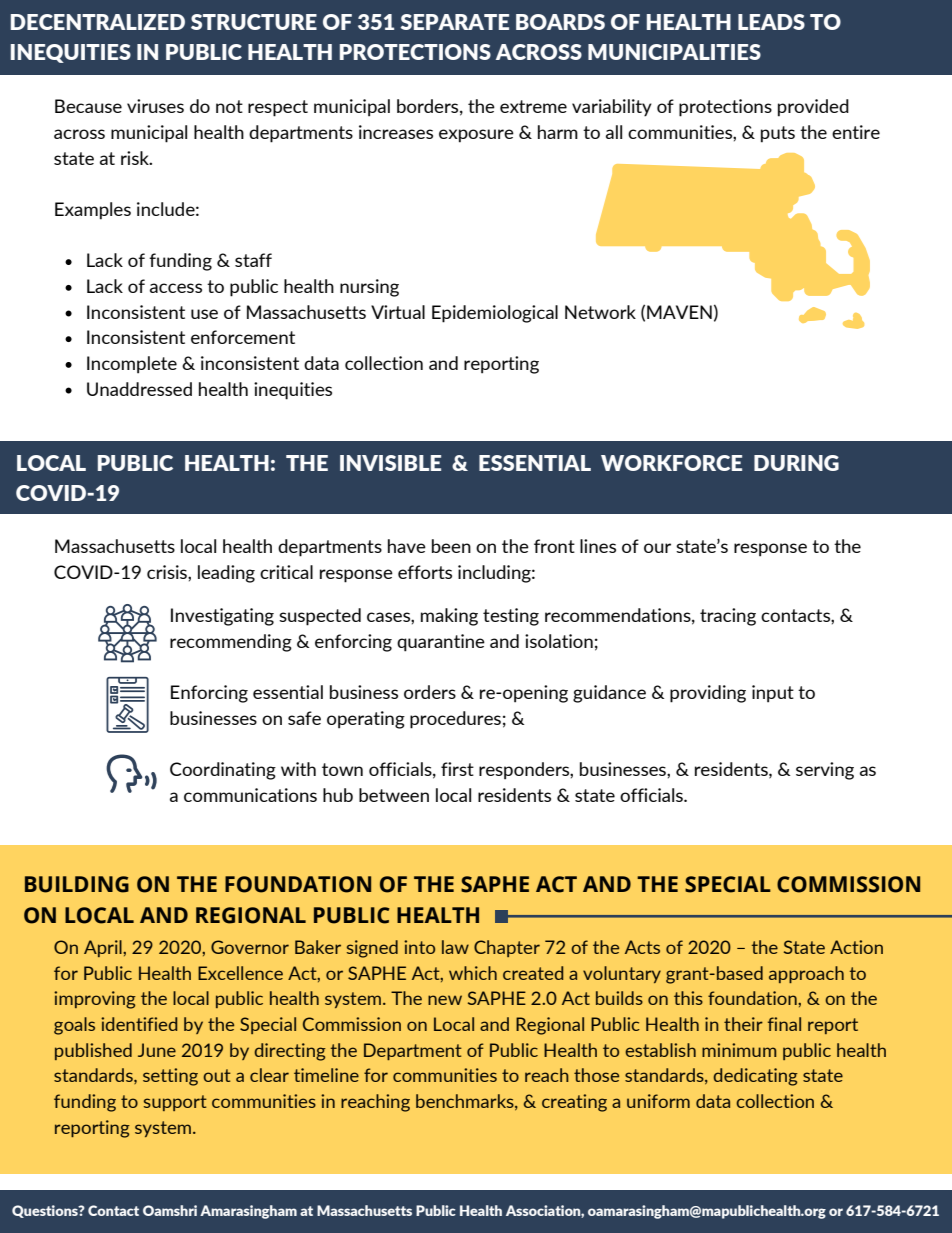 Image resolution: width=952 pixels, height=1233 pixels. What do you see at coordinates (176, 288) in the screenshot?
I see `access` at bounding box center [176, 288].
